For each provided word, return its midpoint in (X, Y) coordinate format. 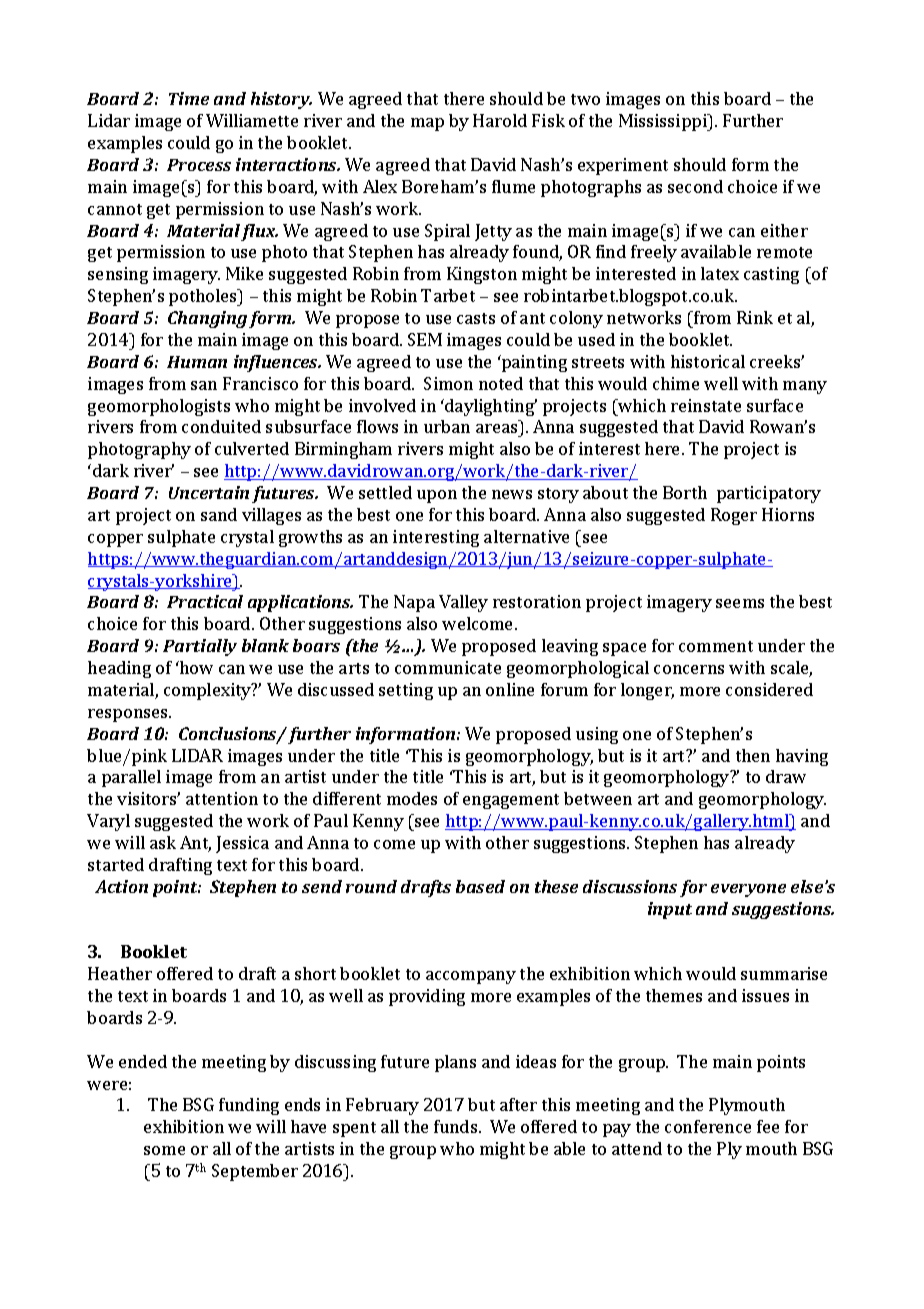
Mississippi (664, 122)
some (164, 1150)
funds (457, 1126)
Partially (200, 647)
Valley (463, 603)
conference (708, 1126)
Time (189, 98)
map (427, 124)
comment (716, 646)
